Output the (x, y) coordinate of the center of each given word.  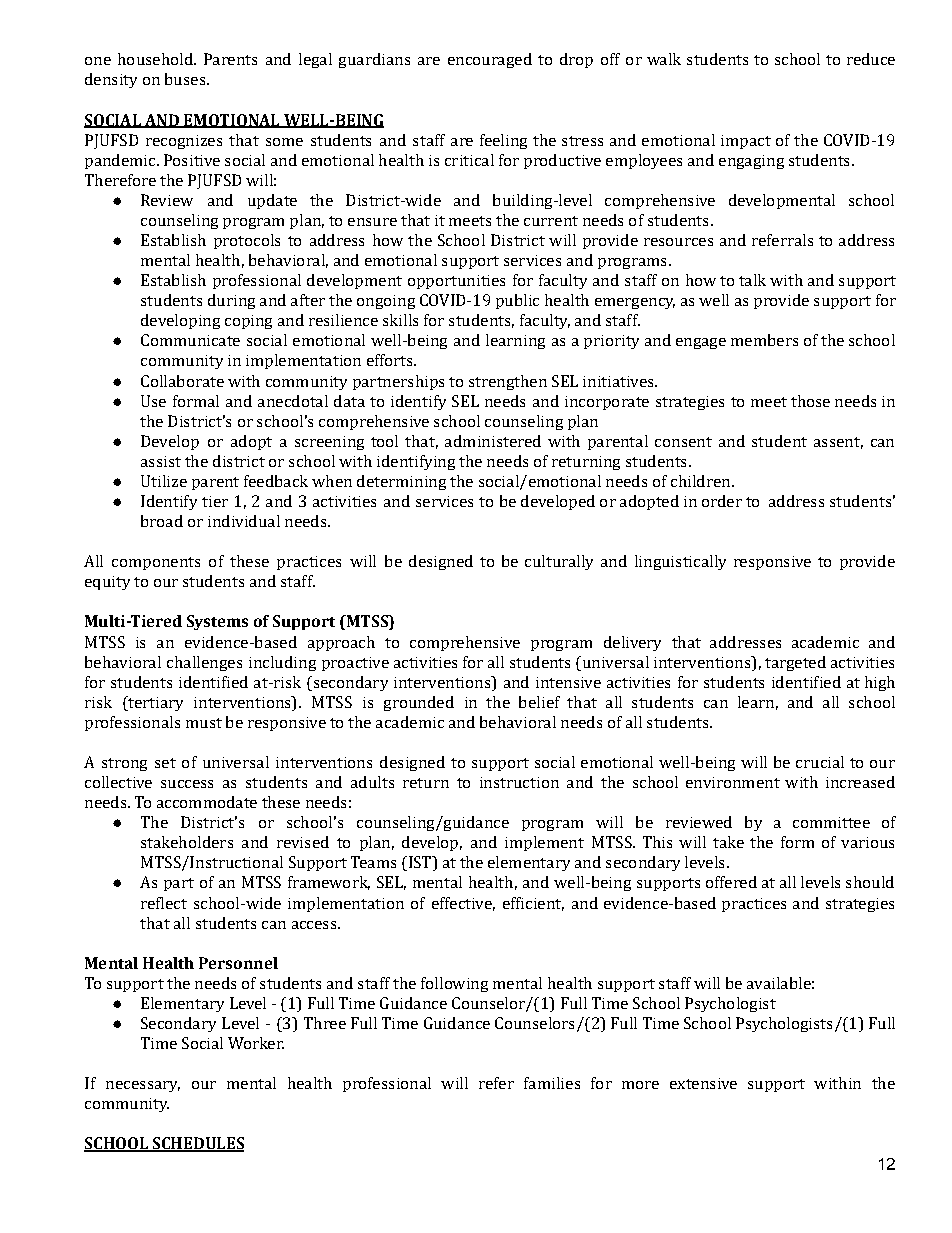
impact (746, 142)
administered (493, 441)
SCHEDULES (197, 1144)
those (810, 401)
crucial (820, 762)
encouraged (490, 60)
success (187, 784)
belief (539, 702)
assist (161, 461)
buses (185, 79)
